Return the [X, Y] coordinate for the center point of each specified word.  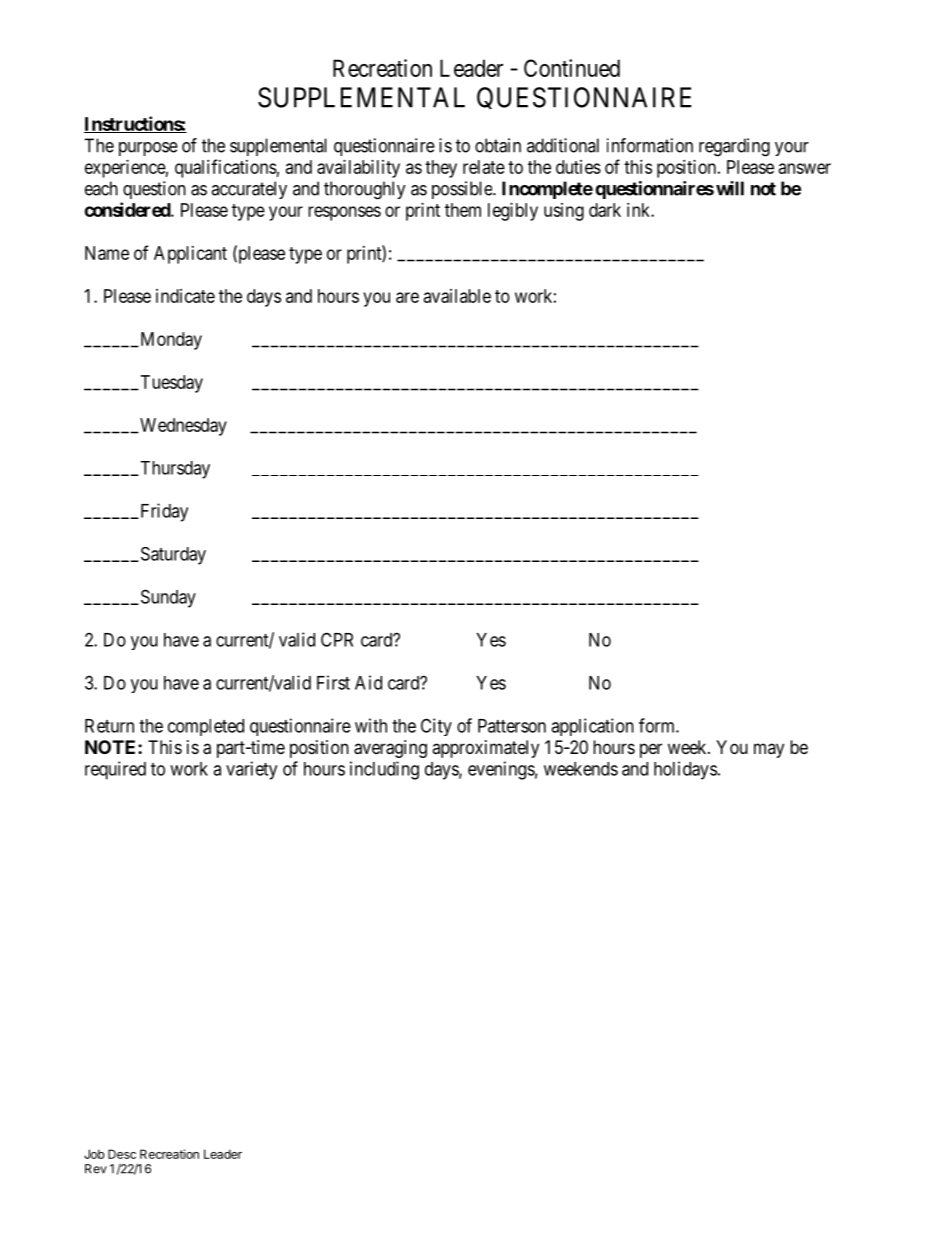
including [384, 770]
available [457, 296]
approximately [485, 749]
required [115, 770]
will [730, 188]
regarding [734, 147]
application [592, 727]
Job [94, 1154]
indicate [185, 296]
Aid [368, 682]
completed [206, 727]
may [769, 750]
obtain [498, 145]
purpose [148, 149]
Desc [122, 1154]
